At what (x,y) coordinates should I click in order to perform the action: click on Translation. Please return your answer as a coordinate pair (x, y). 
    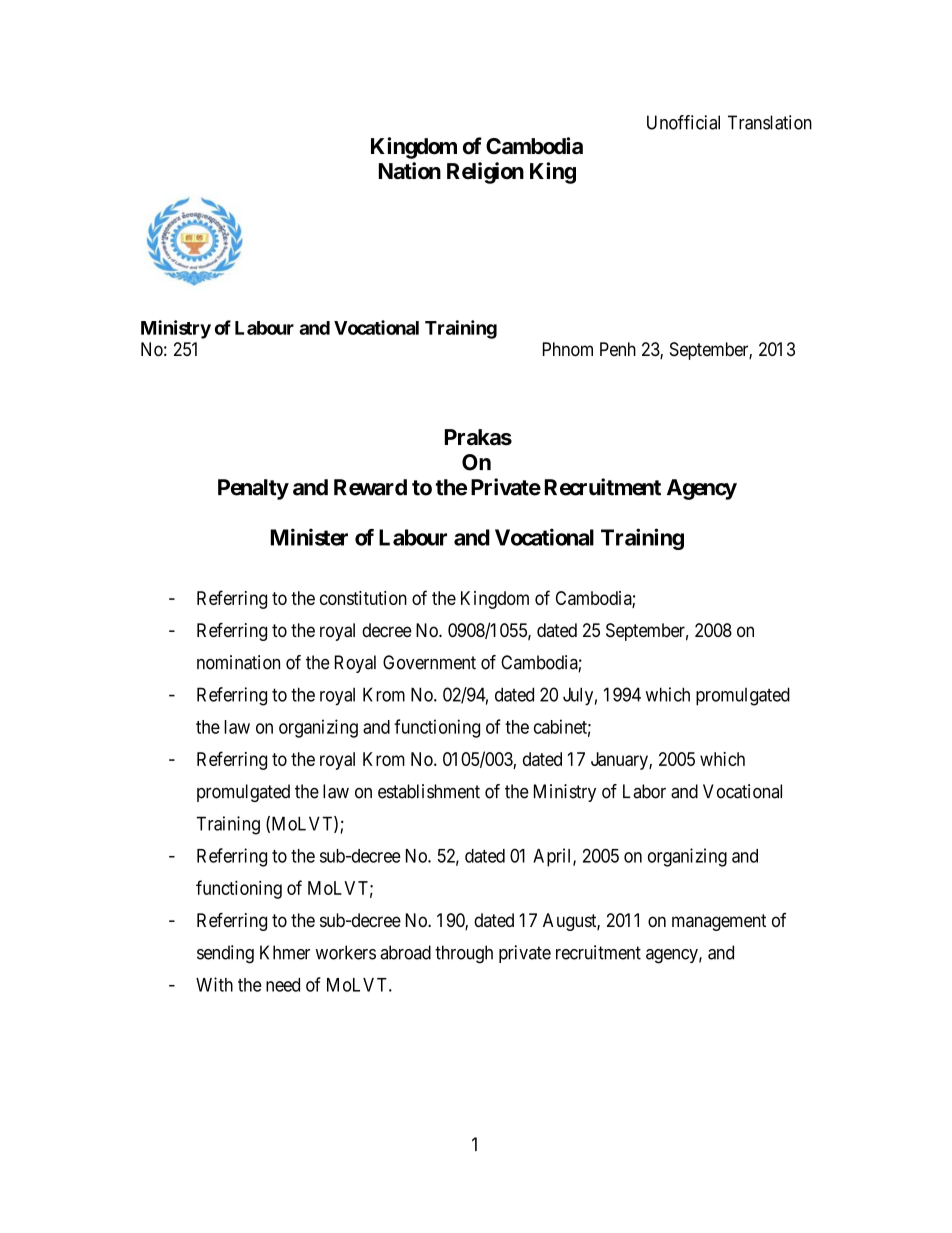
    Looking at the image, I should click on (770, 122).
